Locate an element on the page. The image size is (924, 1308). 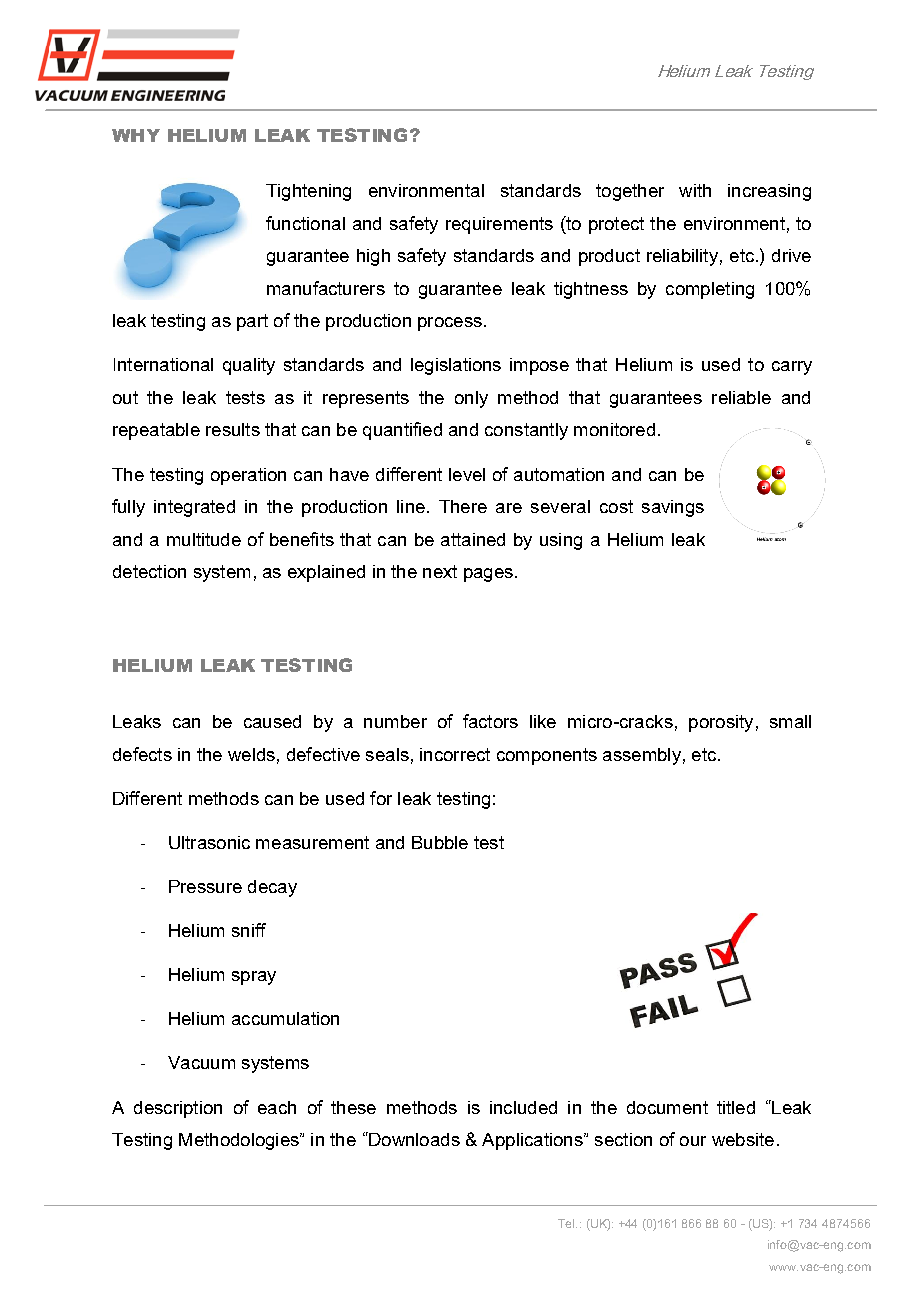
Downloads is located at coordinates (413, 1139).
